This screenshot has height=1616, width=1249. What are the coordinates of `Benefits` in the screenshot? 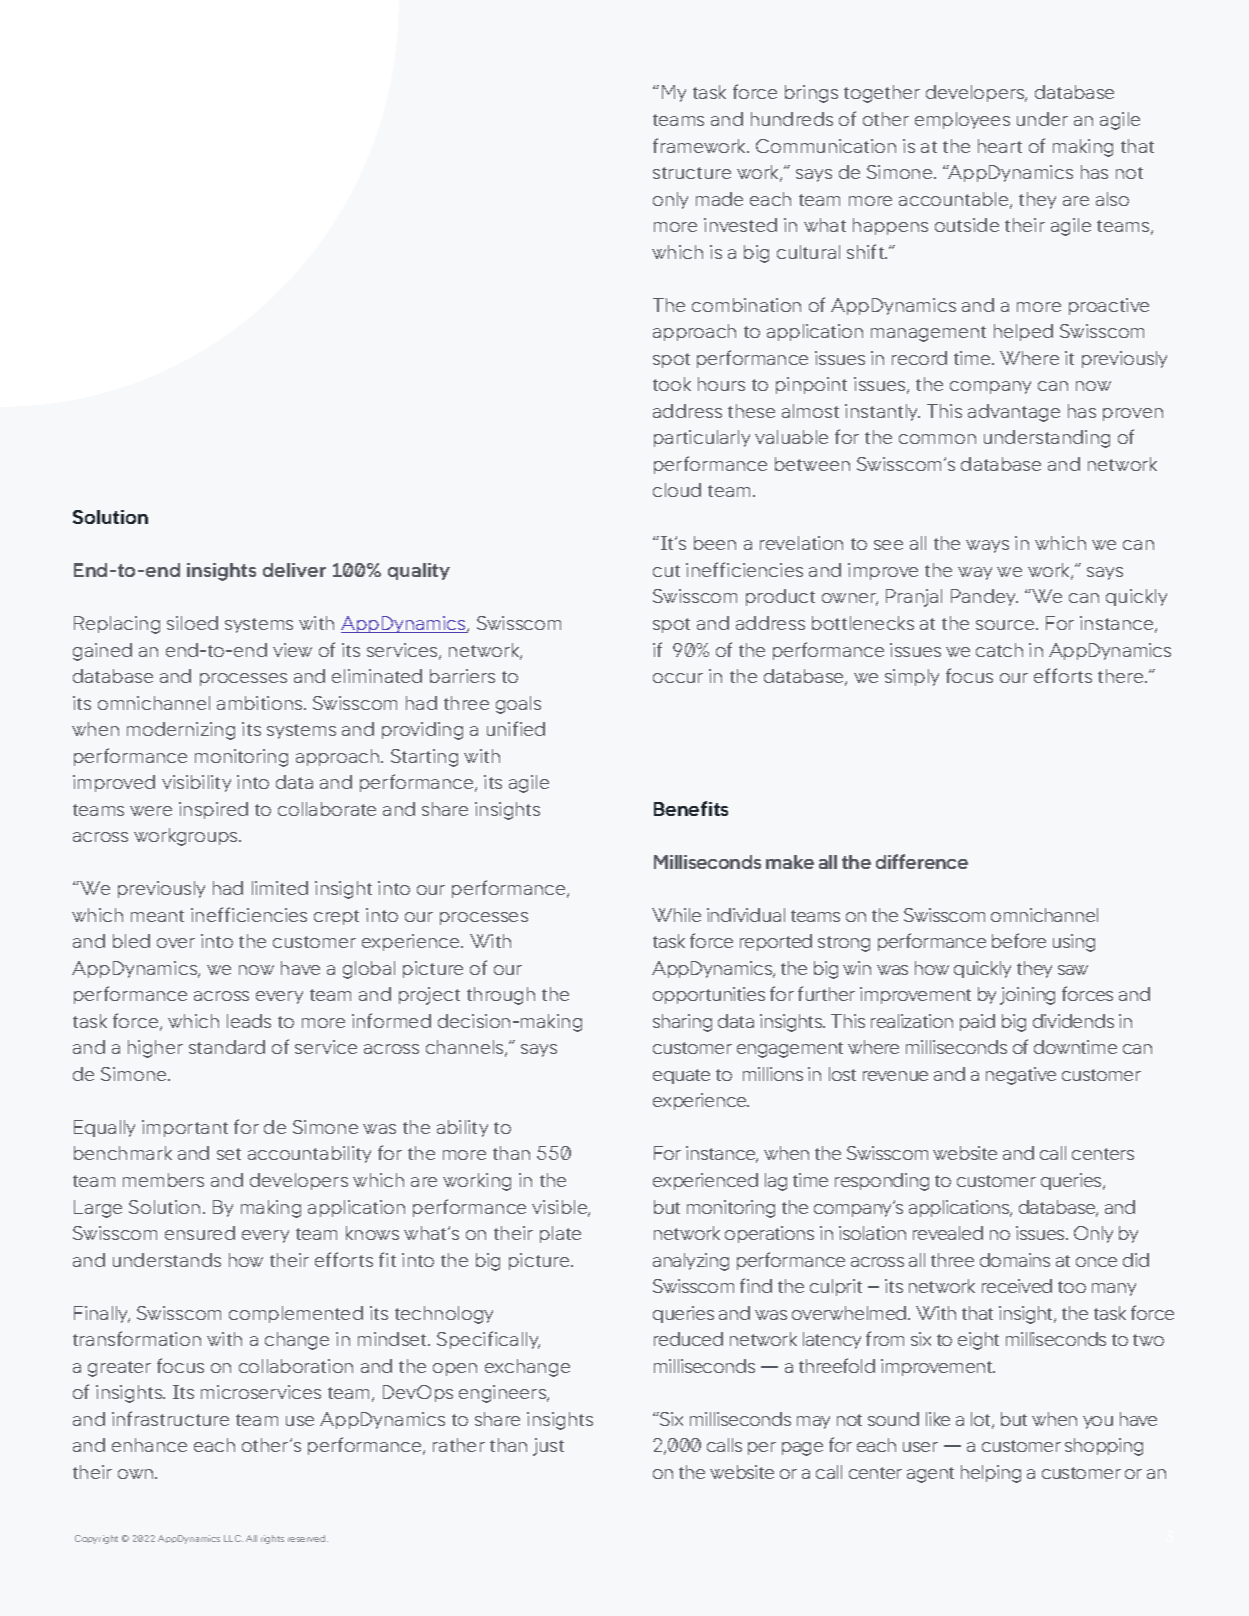 It's located at (691, 808).
